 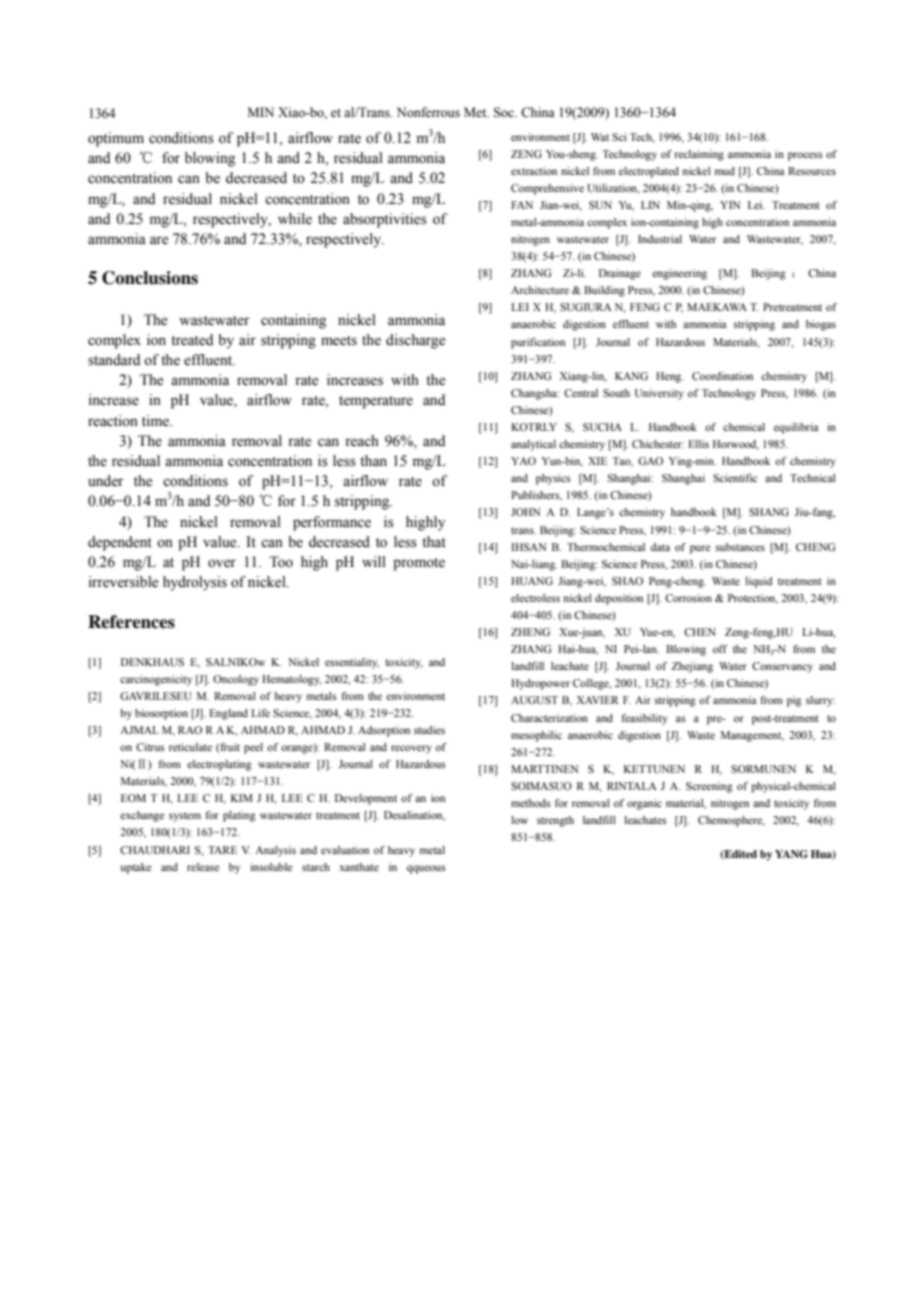 What do you see at coordinates (698, 444) in the document?
I see `Ellis` at bounding box center [698, 444].
